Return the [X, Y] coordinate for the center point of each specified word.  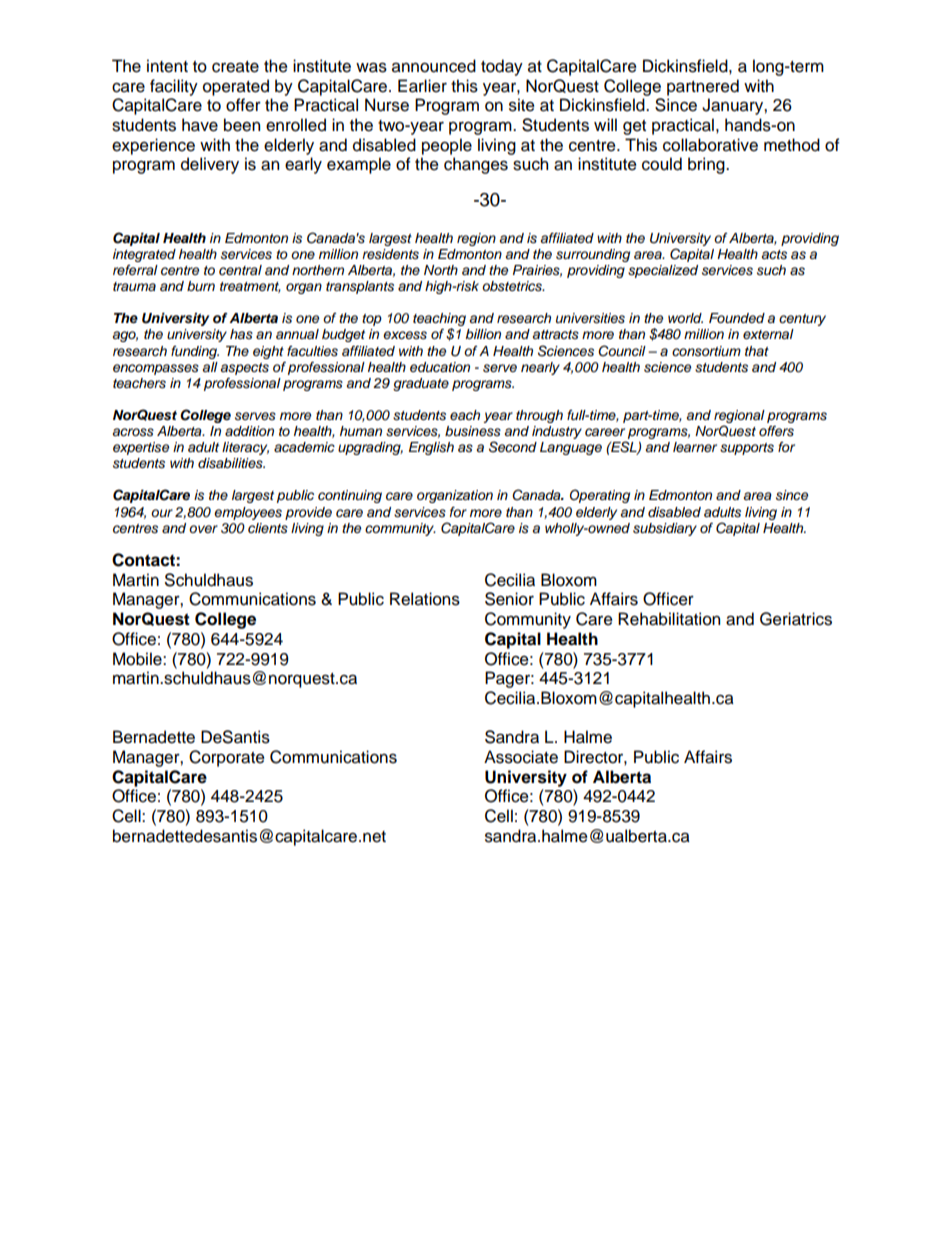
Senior [509, 599]
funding [195, 352]
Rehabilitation [669, 619]
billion [483, 334]
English [431, 448]
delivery [210, 165]
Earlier [422, 86]
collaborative [710, 145]
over [203, 529]
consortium [706, 351]
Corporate [227, 758]
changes [476, 165]
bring [707, 165]
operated [236, 87]
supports [747, 449]
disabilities [231, 463]
